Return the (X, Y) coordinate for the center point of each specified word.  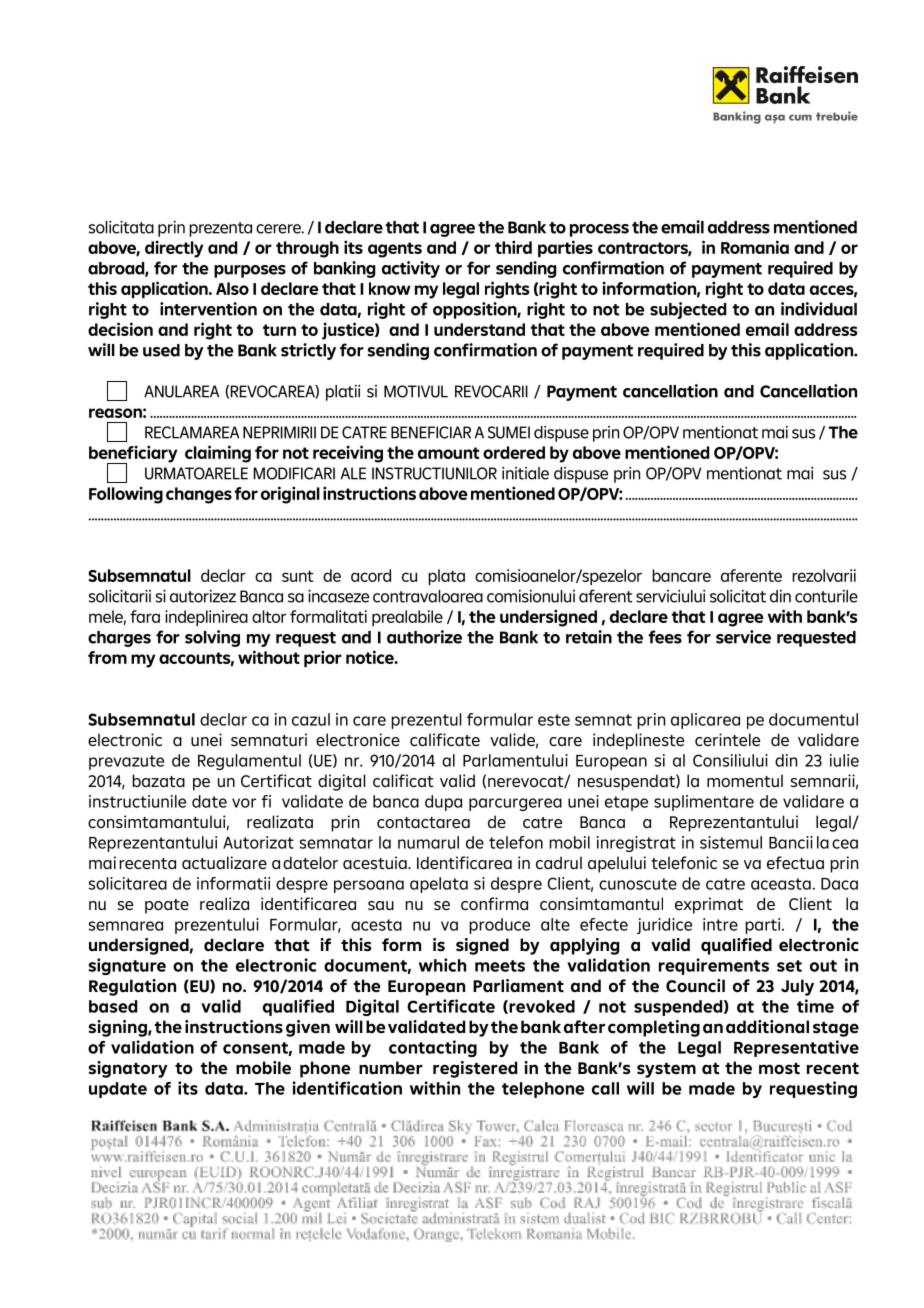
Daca (839, 884)
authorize (424, 637)
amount (449, 453)
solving (212, 638)
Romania (755, 247)
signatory (128, 1069)
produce (499, 926)
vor (244, 803)
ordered (514, 452)
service (743, 637)
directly (174, 249)
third (513, 247)
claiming (218, 454)
